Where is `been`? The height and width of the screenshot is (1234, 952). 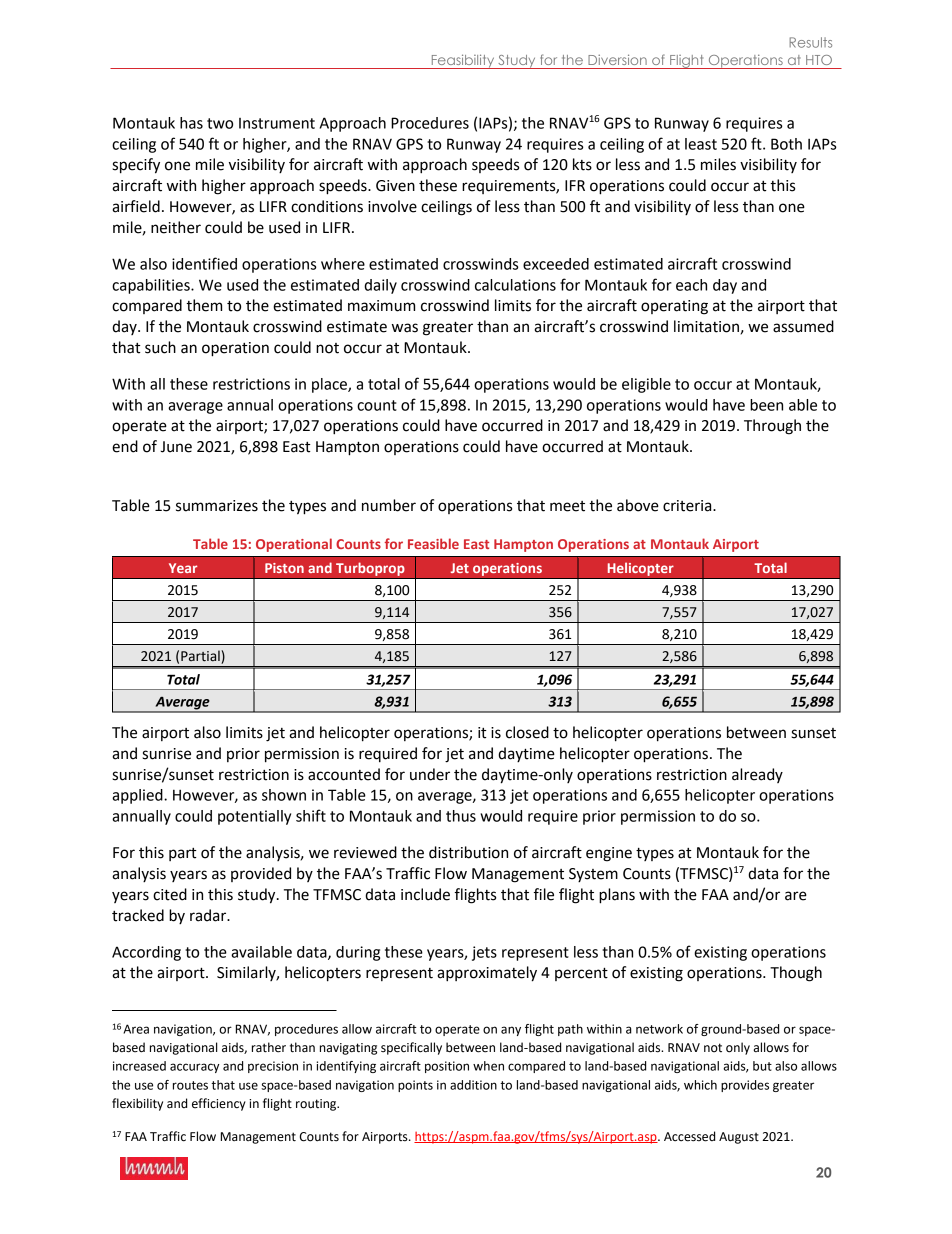
been is located at coordinates (766, 405).
